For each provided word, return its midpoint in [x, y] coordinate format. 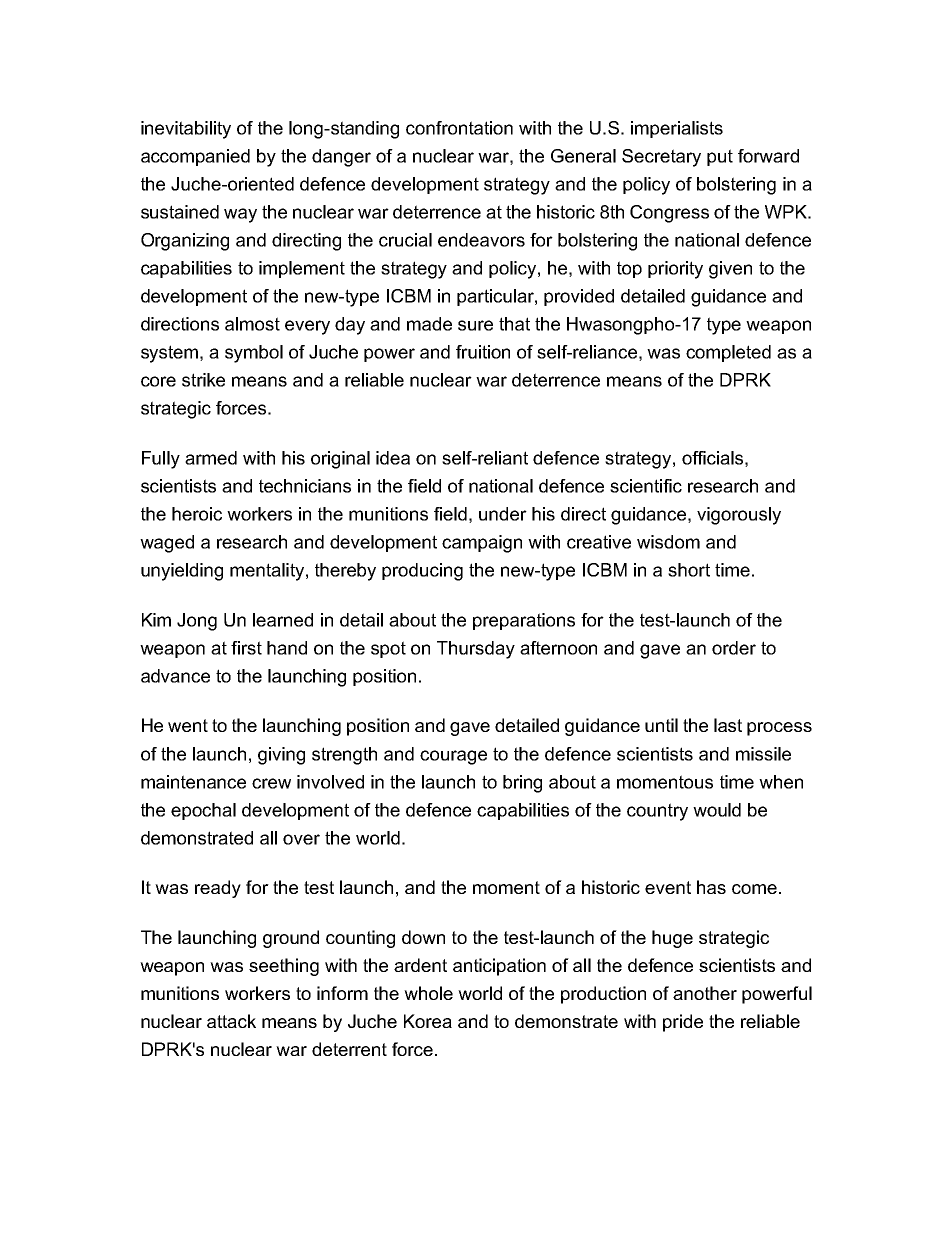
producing [422, 572]
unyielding [182, 572]
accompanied [195, 157]
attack [231, 1021]
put [720, 157]
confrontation [459, 128]
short [689, 570]
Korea [428, 1021]
